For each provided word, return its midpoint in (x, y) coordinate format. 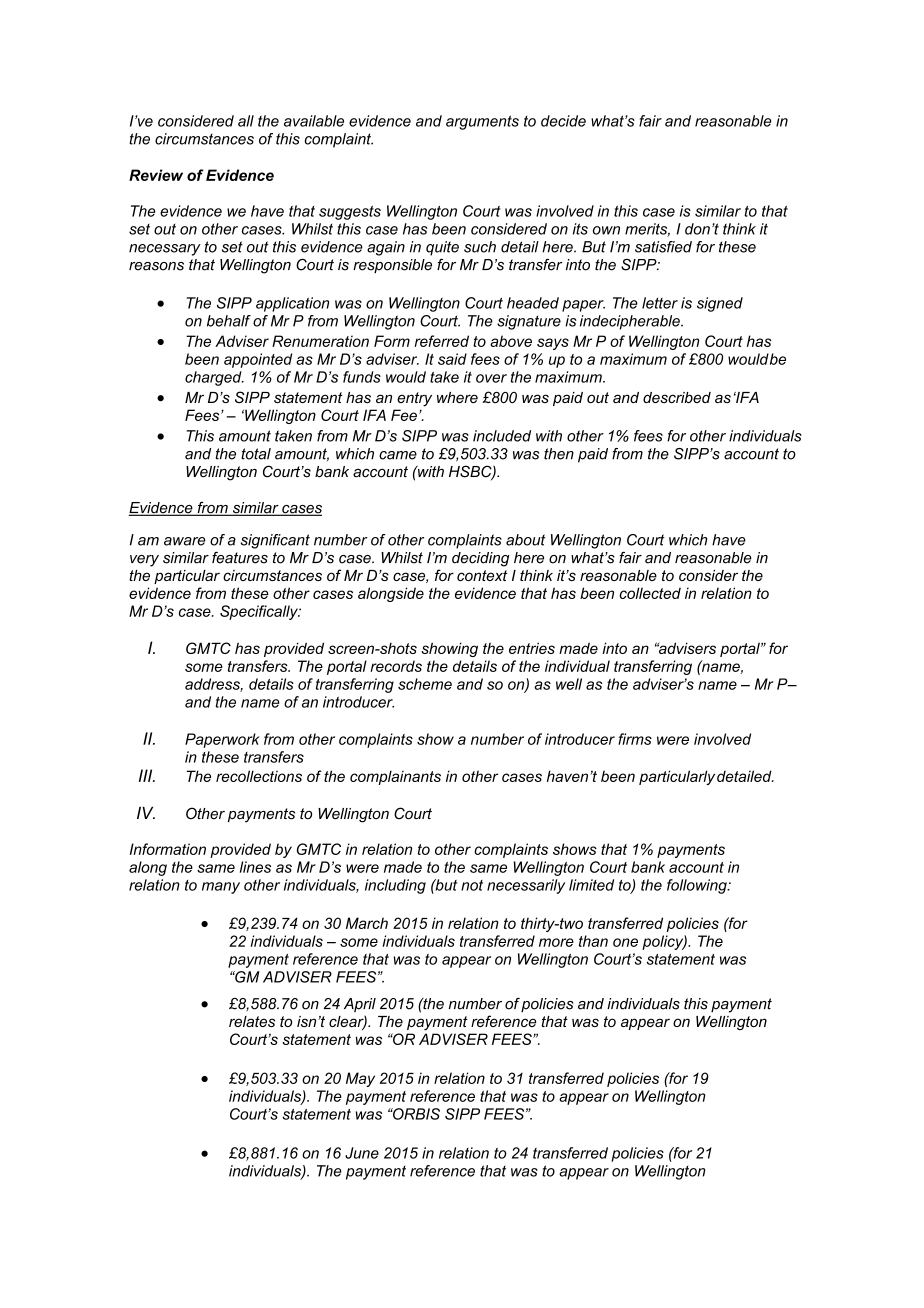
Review (156, 175)
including (395, 886)
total (256, 454)
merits (647, 230)
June (362, 1153)
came (398, 455)
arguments (482, 122)
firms (635, 739)
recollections (259, 776)
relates (252, 1021)
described (677, 397)
